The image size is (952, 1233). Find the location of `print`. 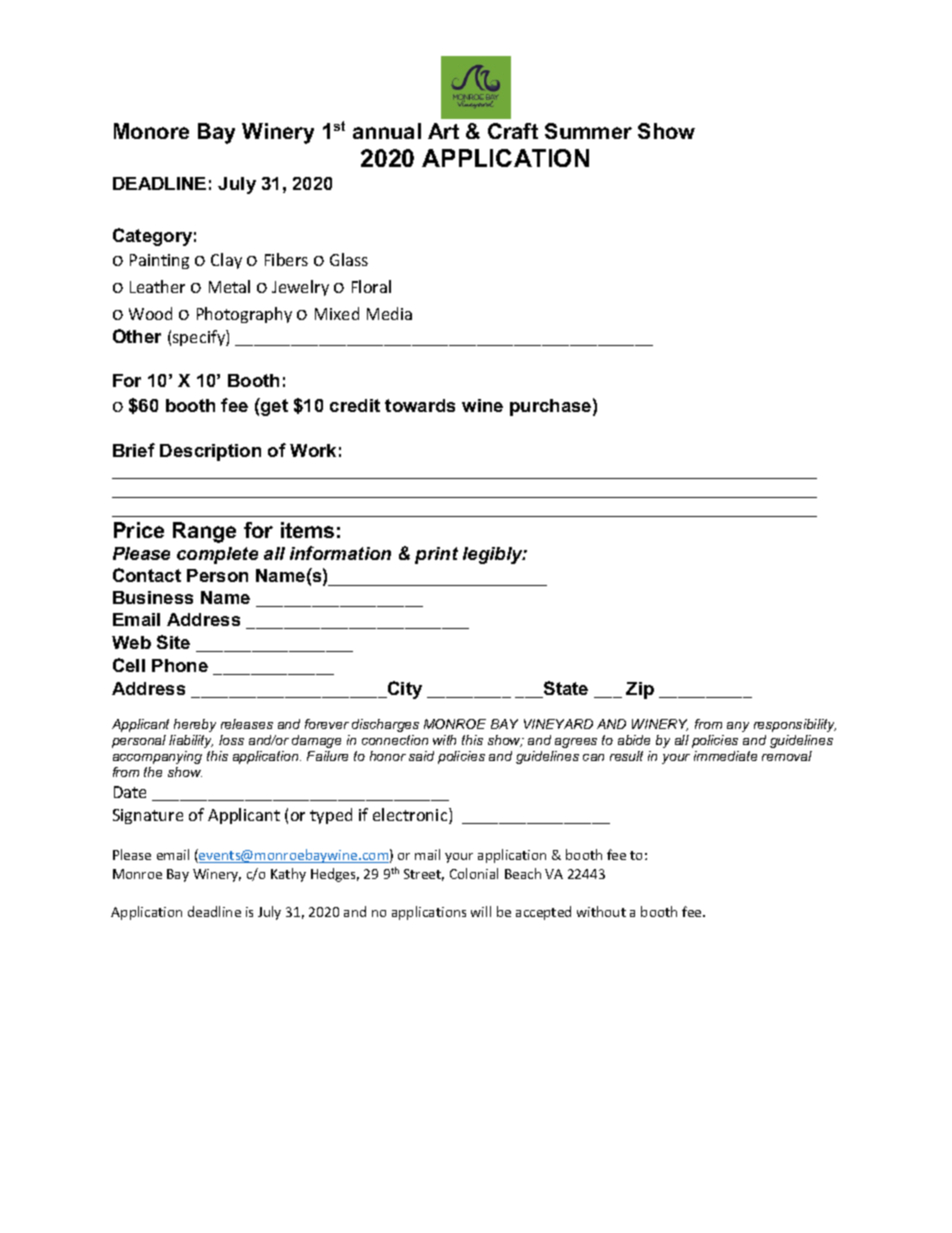

print is located at coordinates (436, 555).
